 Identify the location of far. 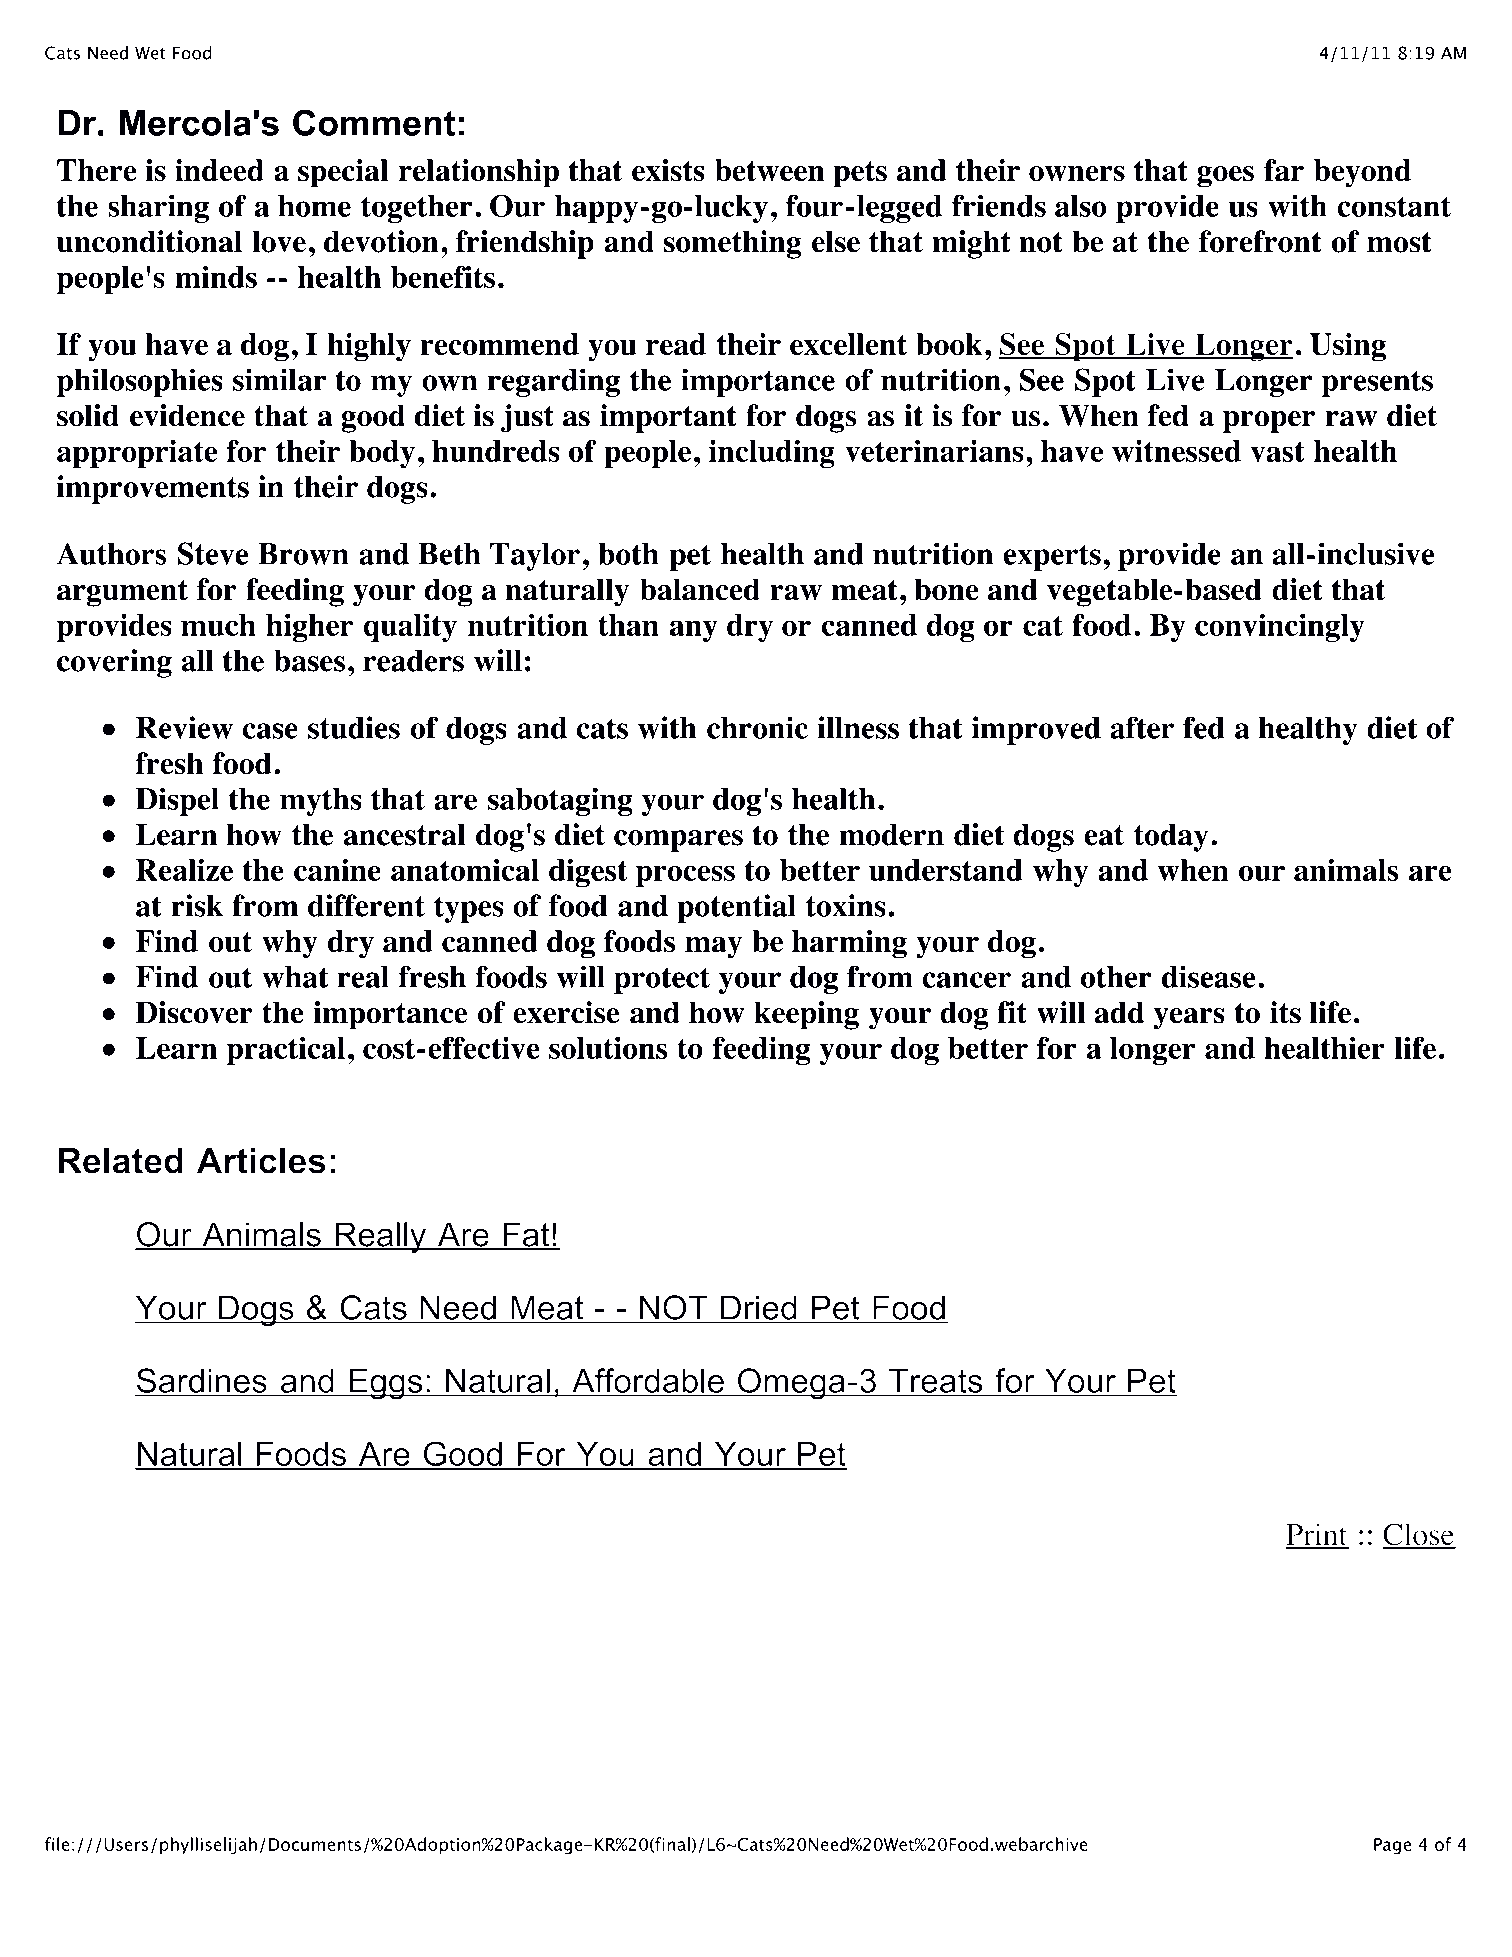
(1284, 170).
